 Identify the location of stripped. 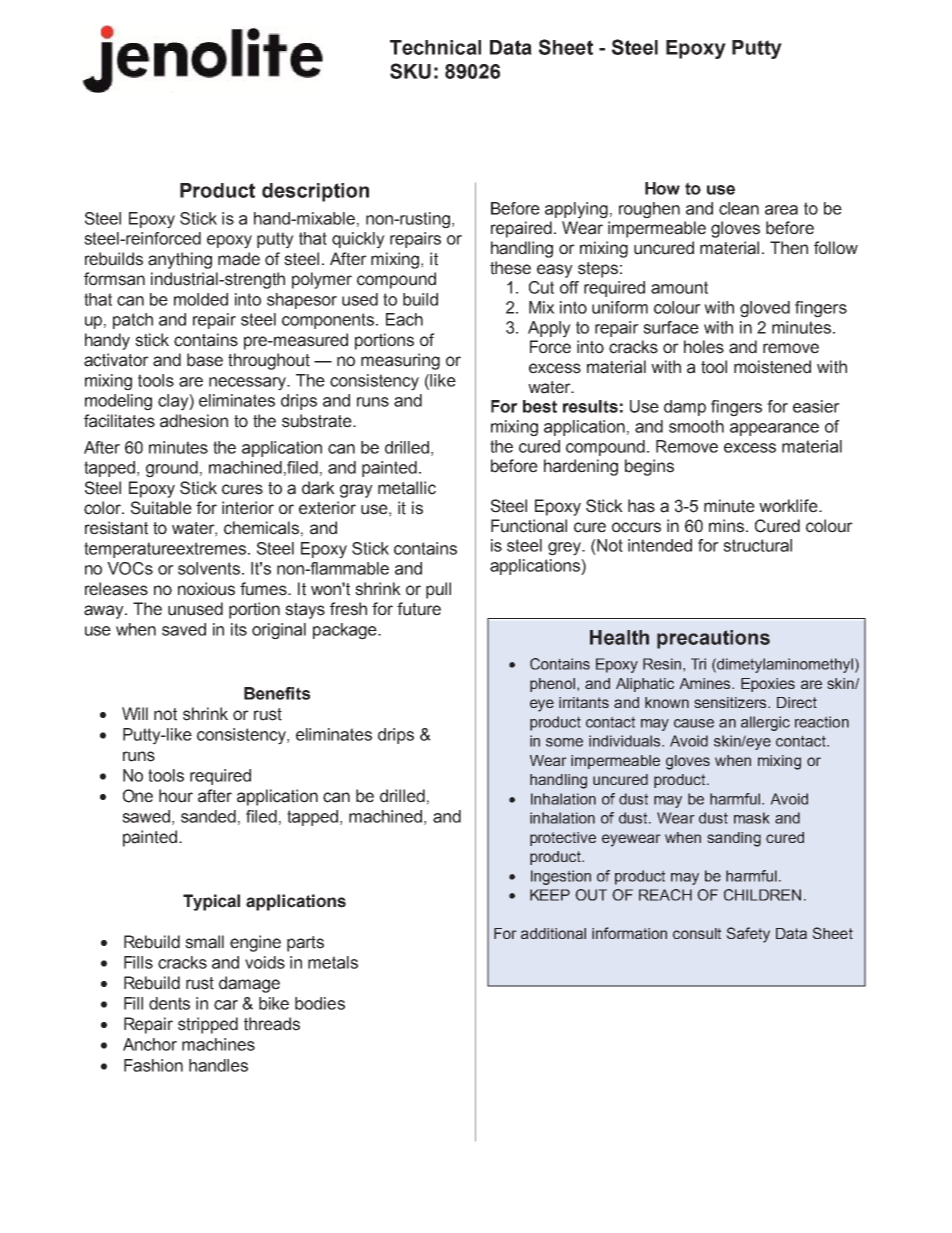
(208, 1025).
